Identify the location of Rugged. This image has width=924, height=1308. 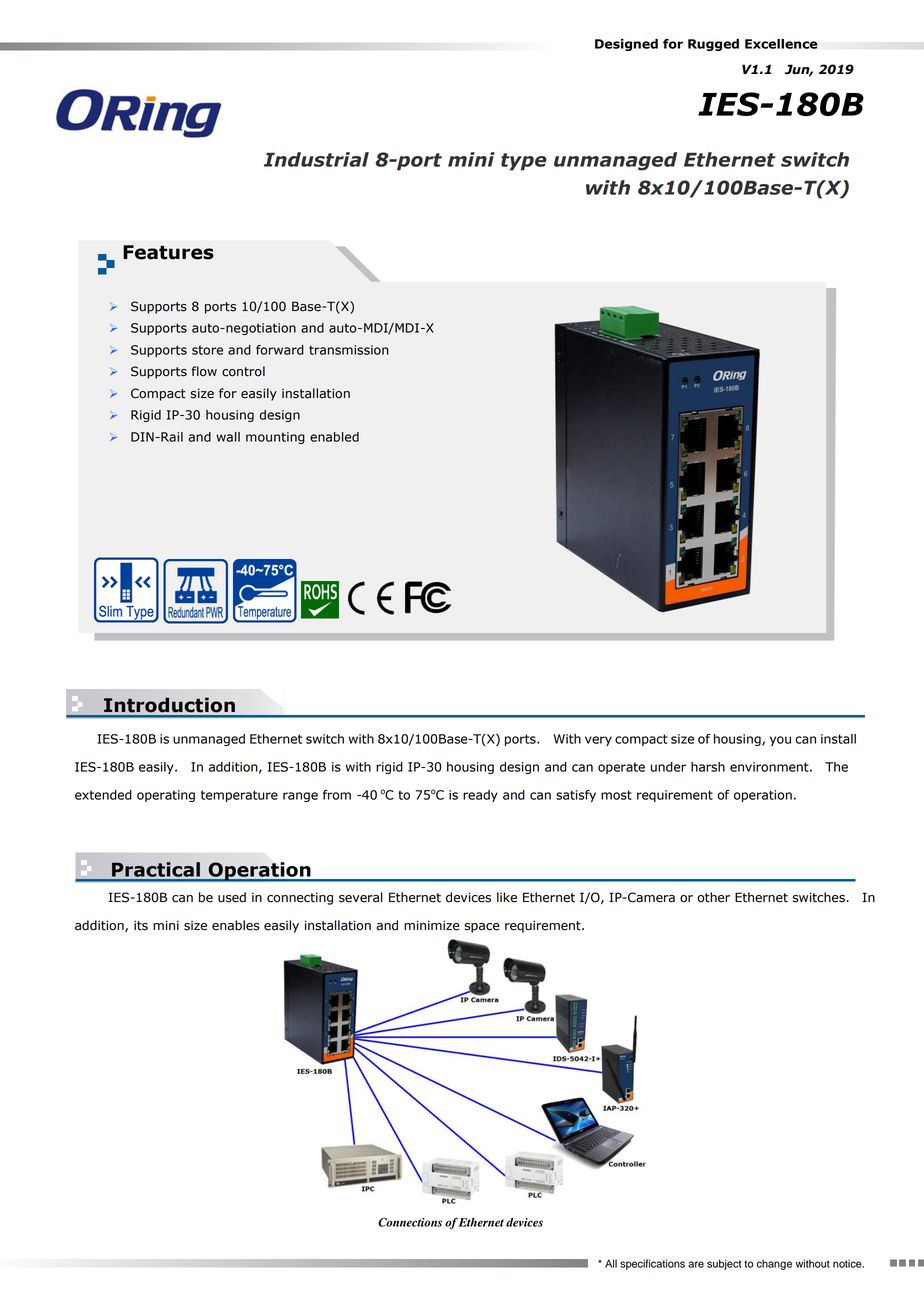
(713, 45).
